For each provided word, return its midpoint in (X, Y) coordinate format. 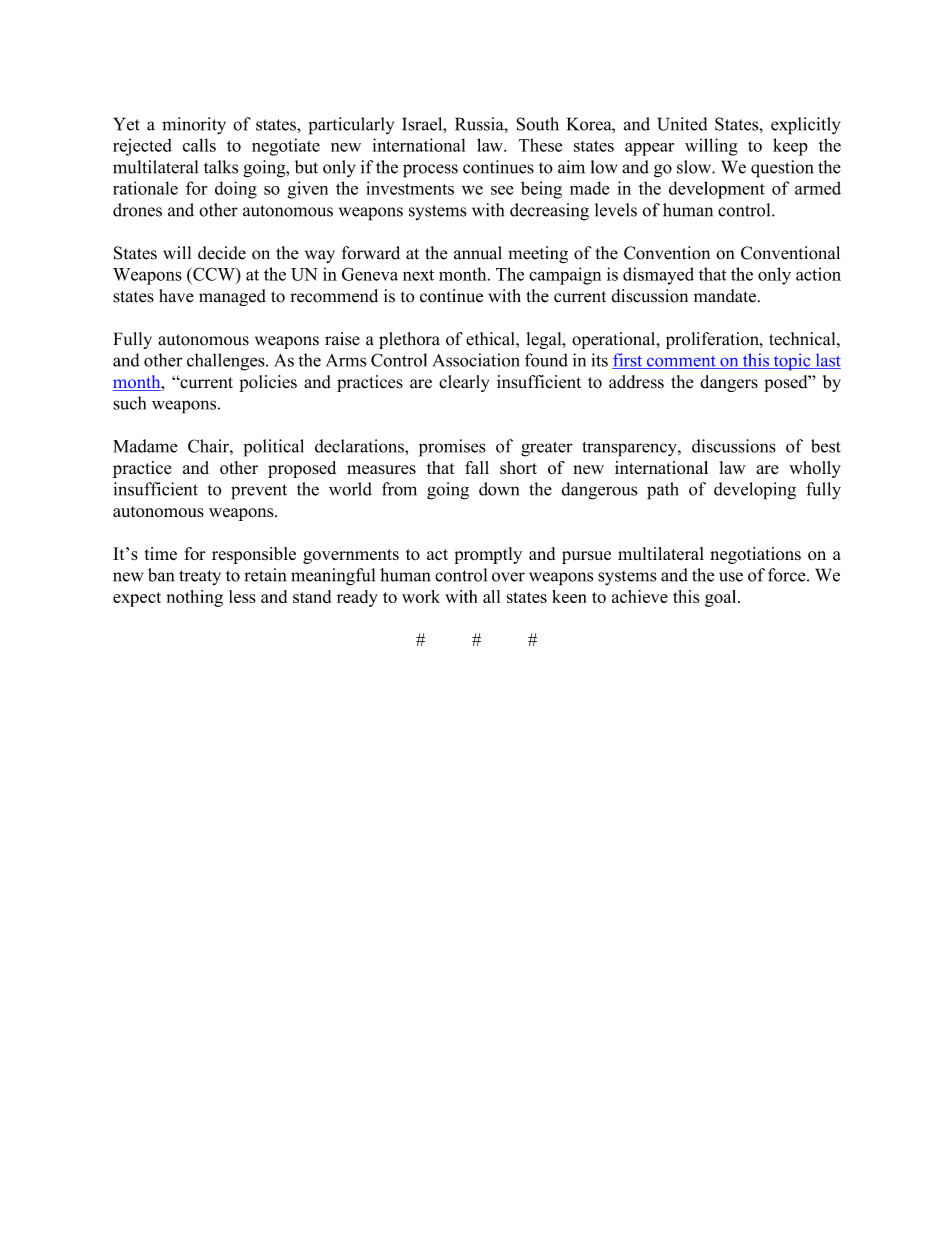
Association (476, 360)
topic (792, 361)
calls (199, 145)
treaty (200, 577)
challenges (227, 362)
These (540, 145)
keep (790, 147)
